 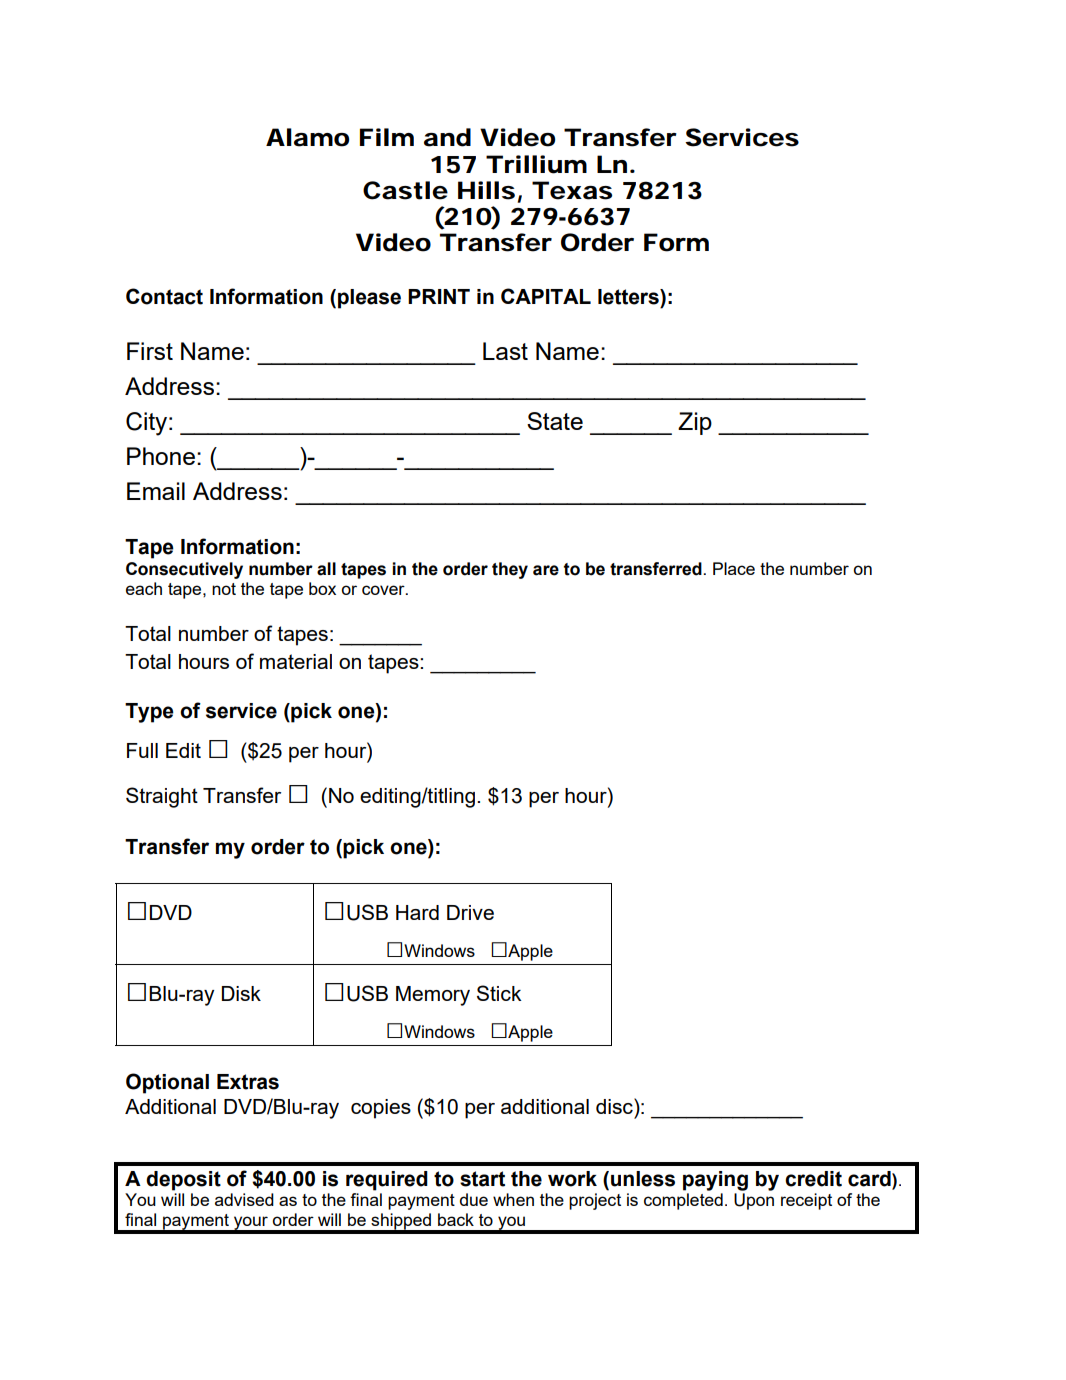 I want to click on Drive, so click(x=470, y=912).
